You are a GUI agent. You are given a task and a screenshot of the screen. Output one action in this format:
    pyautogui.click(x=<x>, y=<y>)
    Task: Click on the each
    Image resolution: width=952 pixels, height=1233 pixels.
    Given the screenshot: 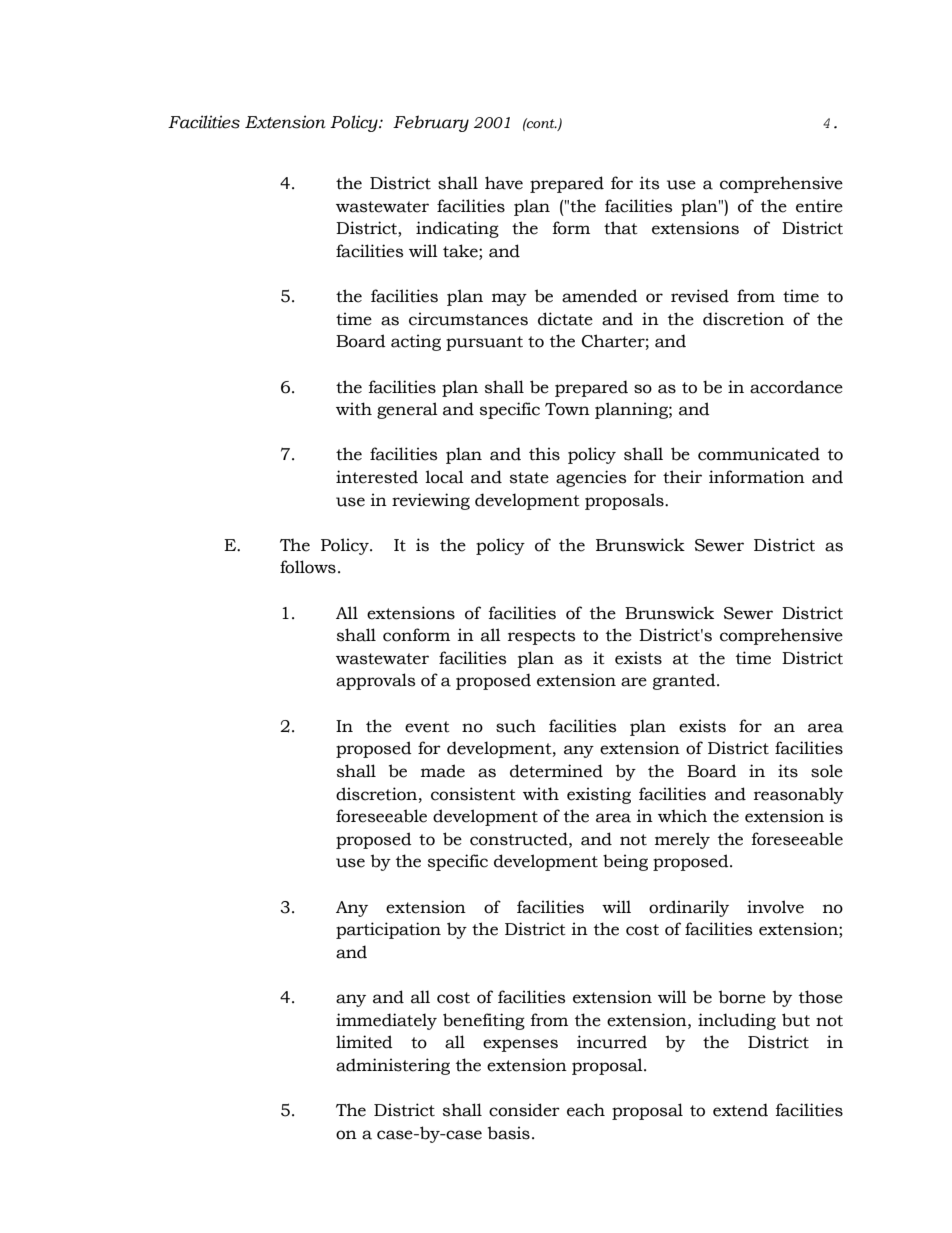 What is the action you would take?
    pyautogui.click(x=586, y=1110)
